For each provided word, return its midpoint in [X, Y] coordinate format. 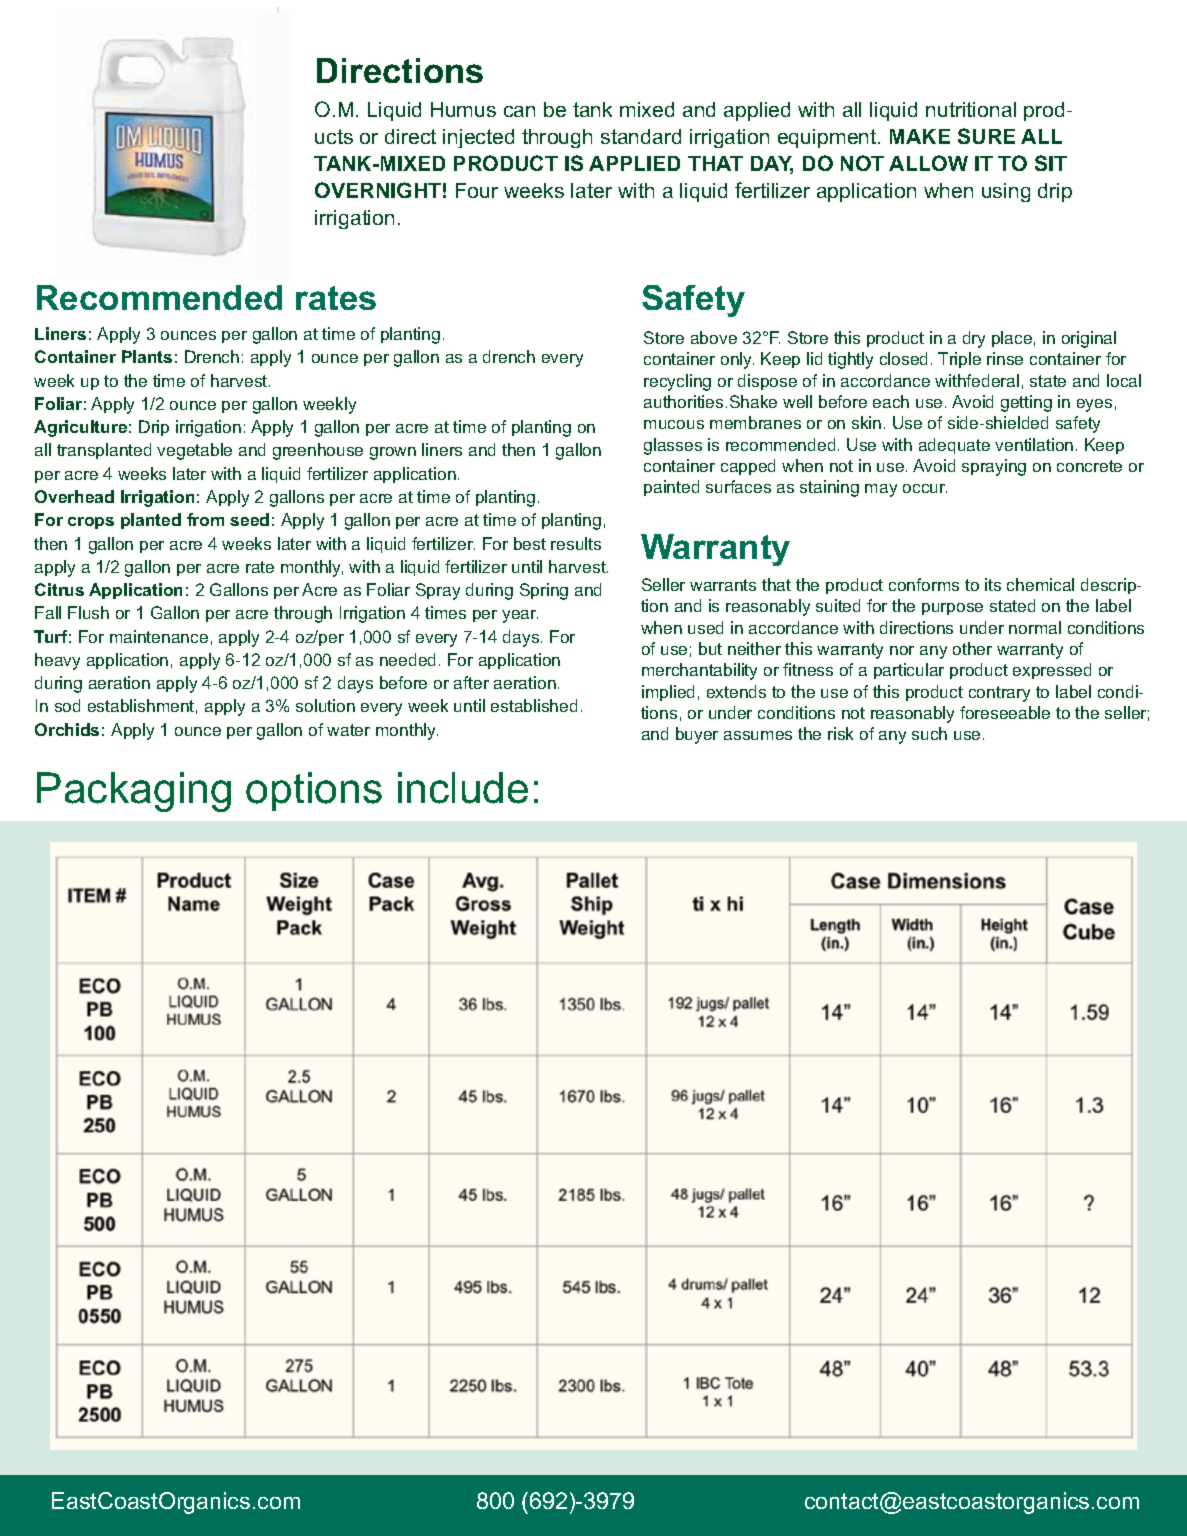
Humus [463, 109]
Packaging [134, 792]
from [205, 519]
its [993, 584]
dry [974, 339]
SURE [986, 136]
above [714, 337]
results [576, 543]
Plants [147, 356]
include [463, 788]
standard [641, 136]
